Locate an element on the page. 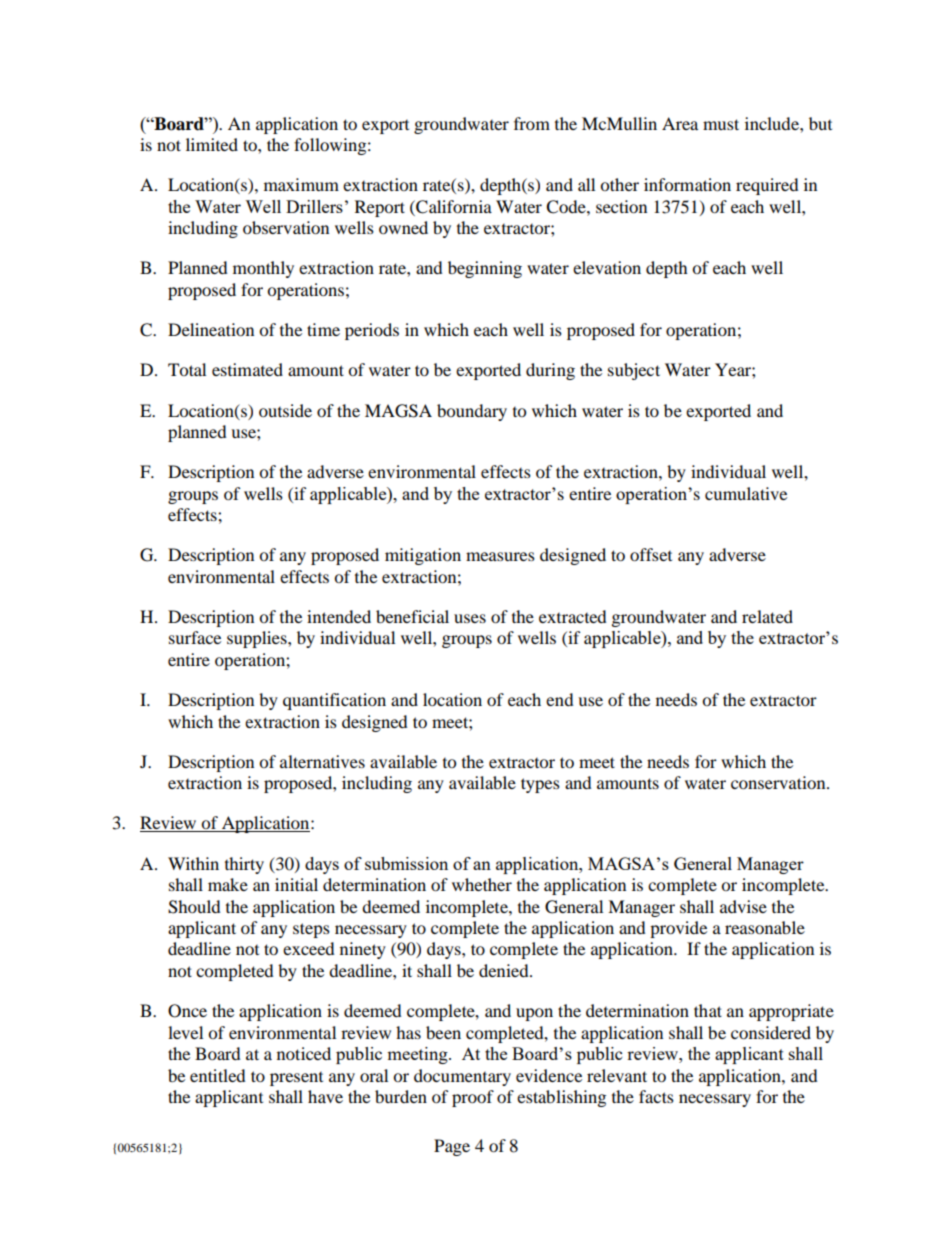 This page has width=952, height=1233. supplies is located at coordinates (258, 639).
